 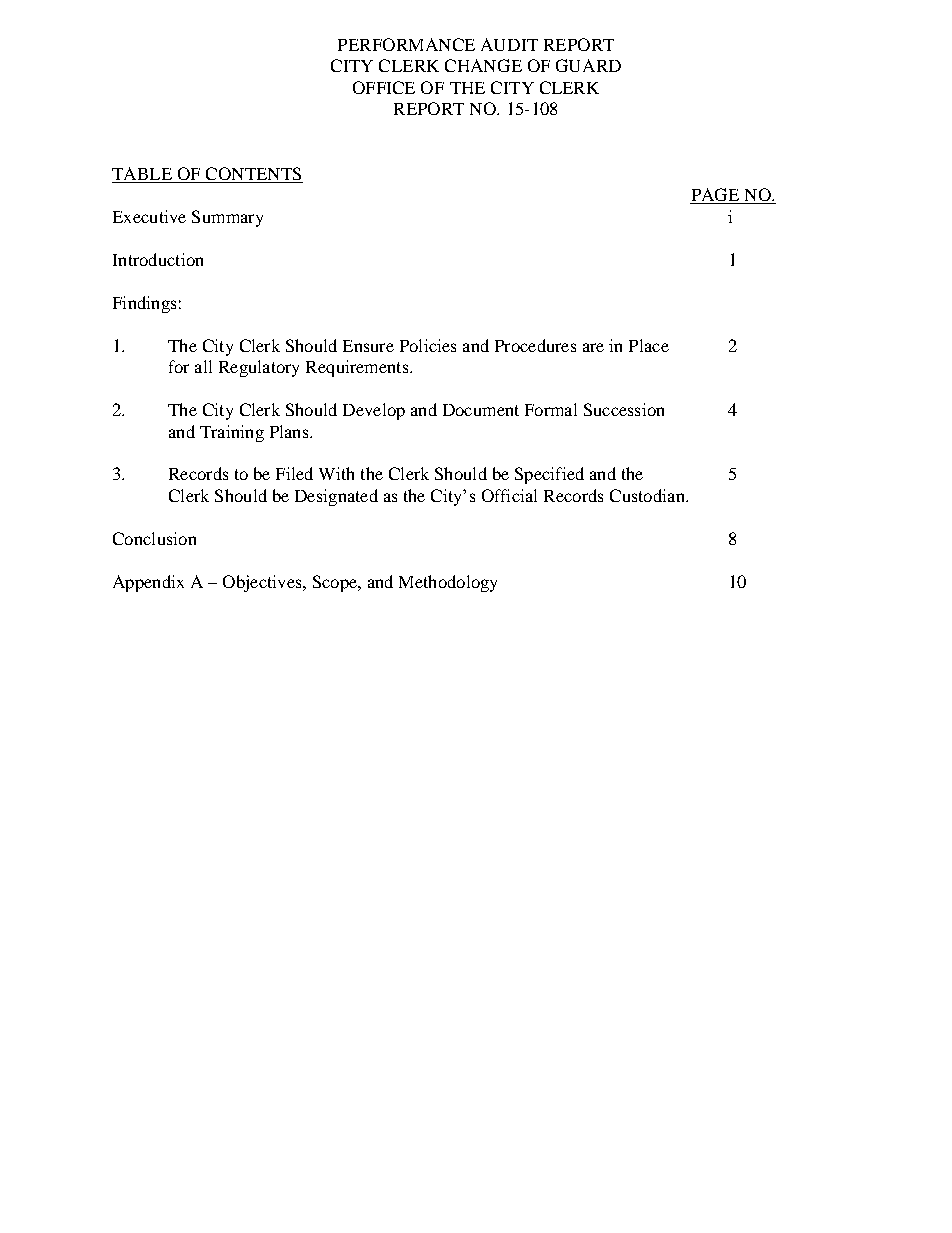 What do you see at coordinates (406, 44) in the screenshot?
I see `PERFORMANCE` at bounding box center [406, 44].
